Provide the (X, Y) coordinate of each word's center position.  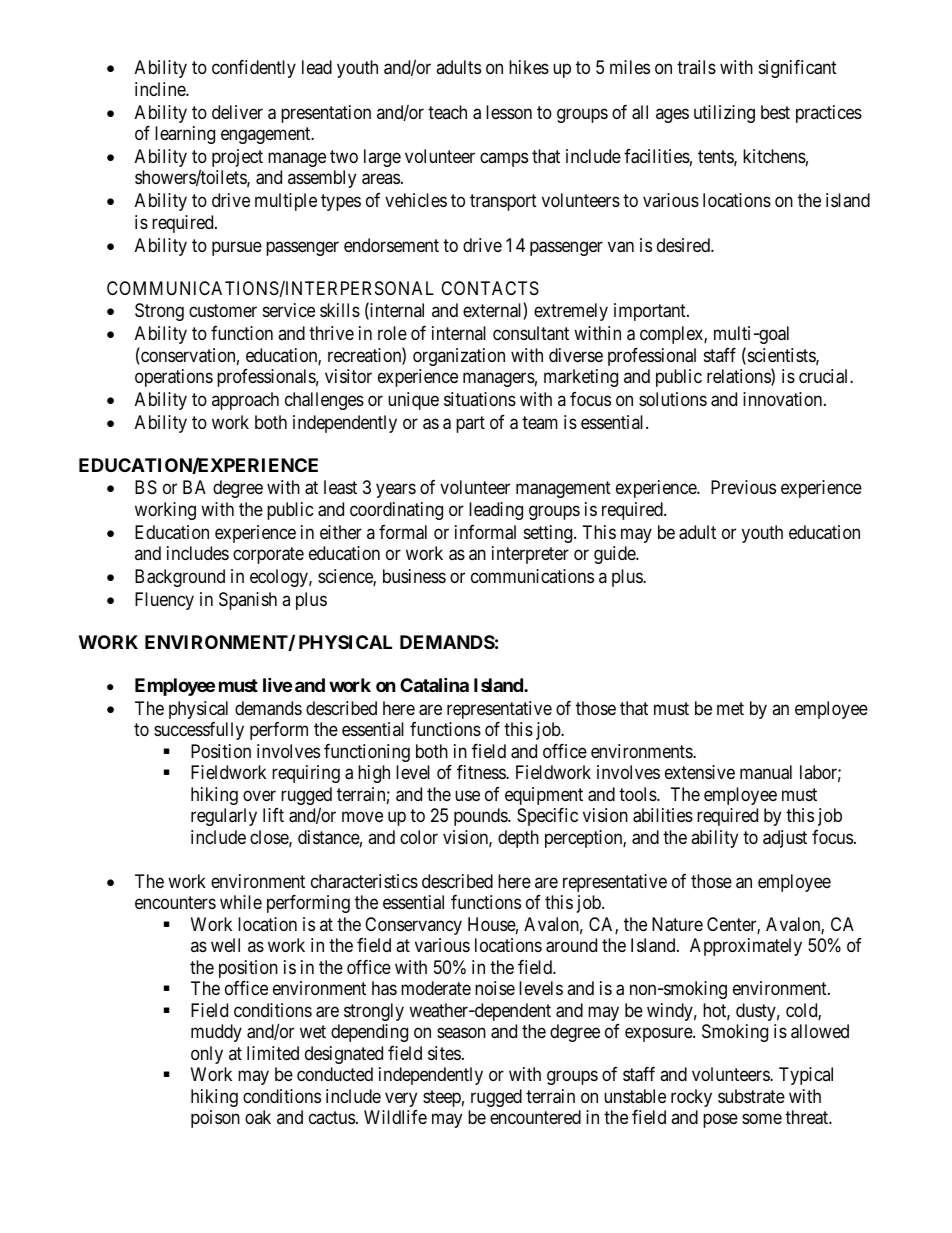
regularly (224, 817)
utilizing (724, 114)
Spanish (248, 601)
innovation (784, 399)
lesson (509, 112)
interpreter (530, 555)
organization (459, 357)
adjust (785, 839)
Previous (743, 487)
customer (223, 311)
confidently (254, 69)
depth (518, 839)
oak (258, 1117)
